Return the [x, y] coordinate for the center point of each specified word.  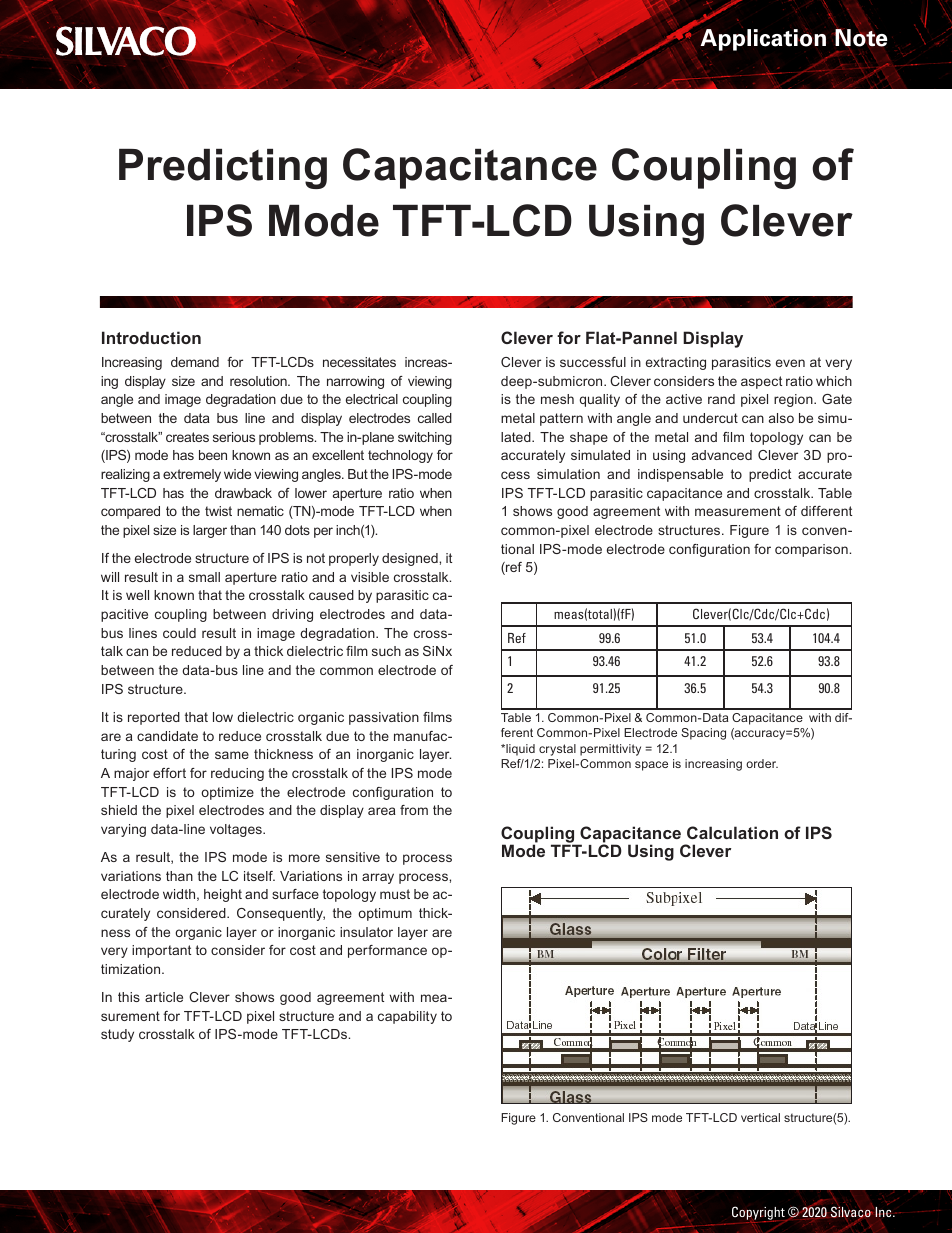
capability [407, 1017]
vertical [760, 1117]
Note [861, 38]
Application [763, 40]
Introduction [151, 337]
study [117, 1035]
